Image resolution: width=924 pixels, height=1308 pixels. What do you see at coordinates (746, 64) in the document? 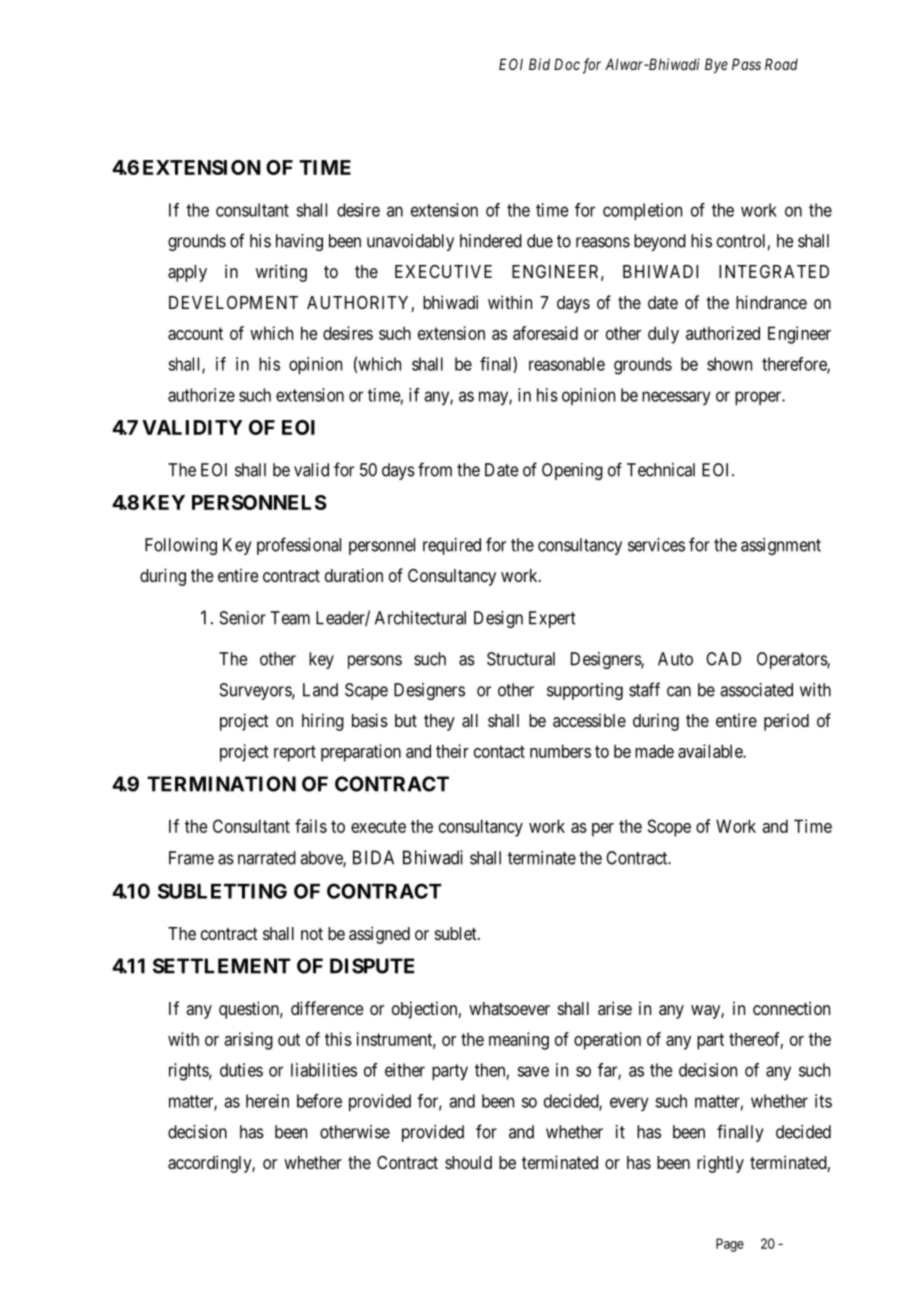
I see `Pass` at bounding box center [746, 64].
